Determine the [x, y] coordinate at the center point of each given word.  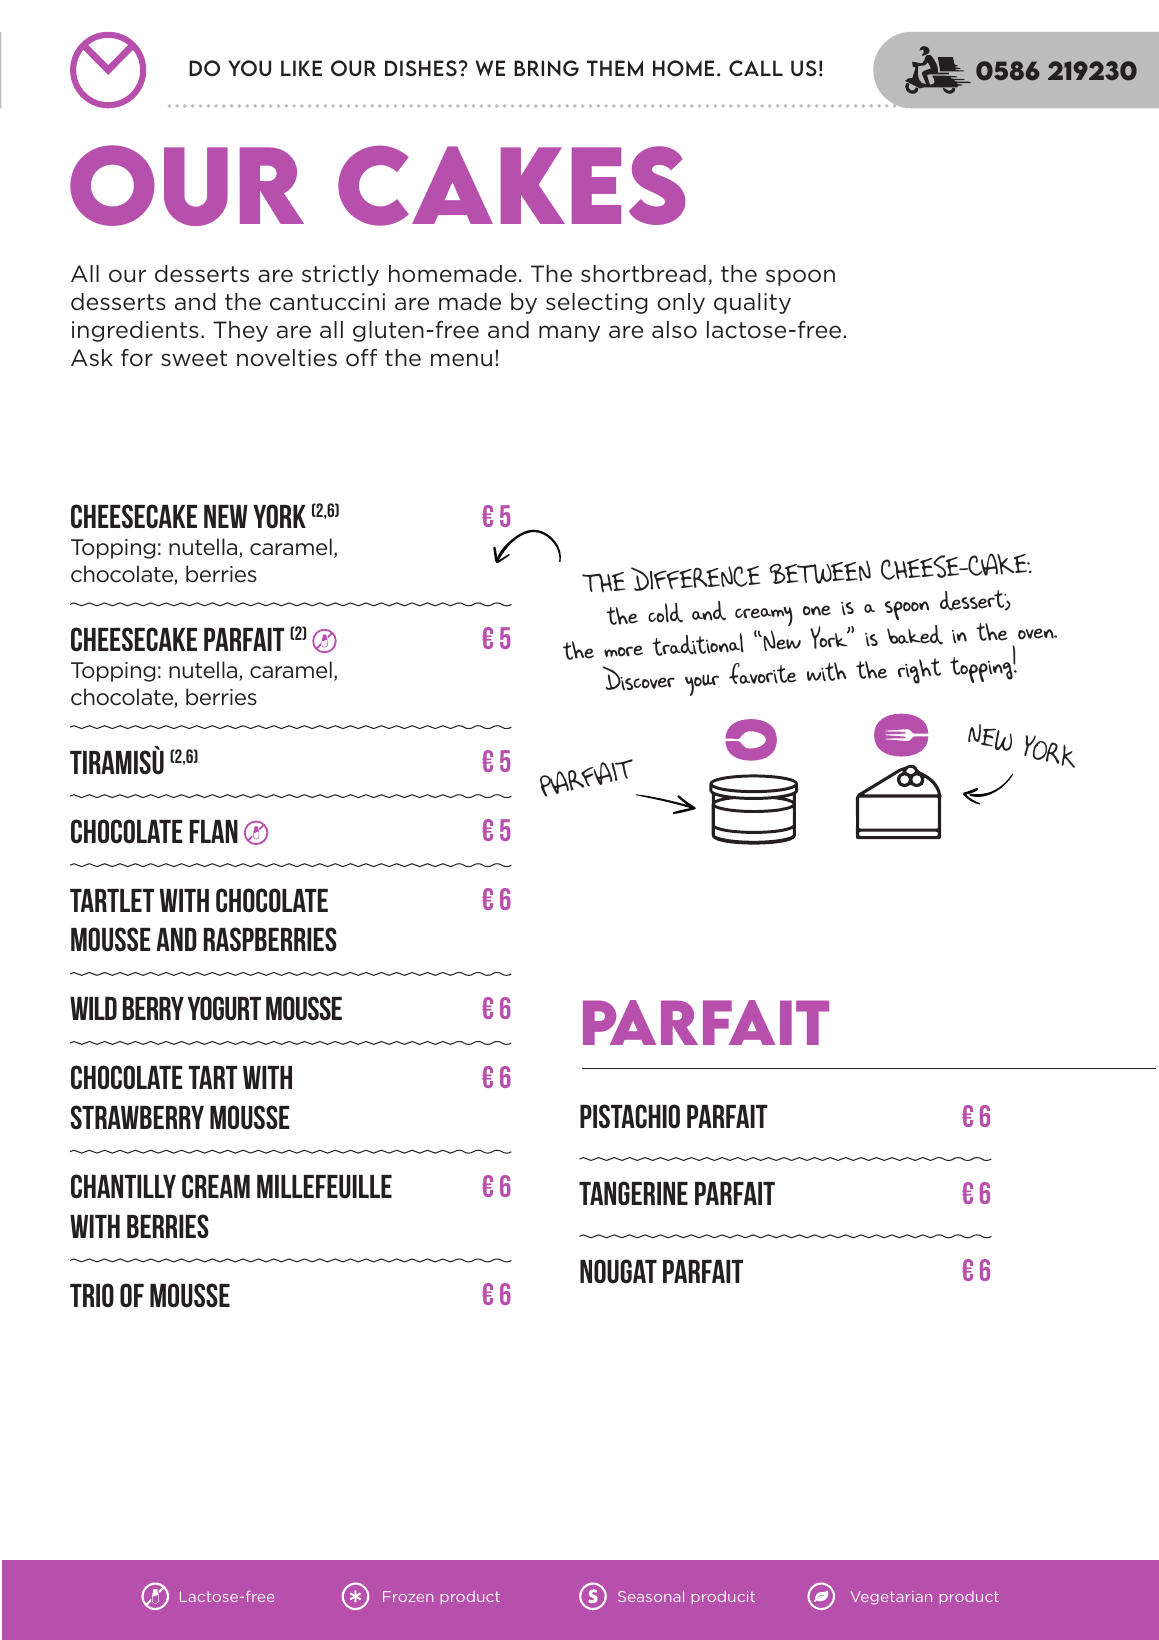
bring [546, 68]
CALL [756, 68]
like [301, 68]
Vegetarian [891, 1598]
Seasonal [651, 1596]
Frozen [408, 1596]
